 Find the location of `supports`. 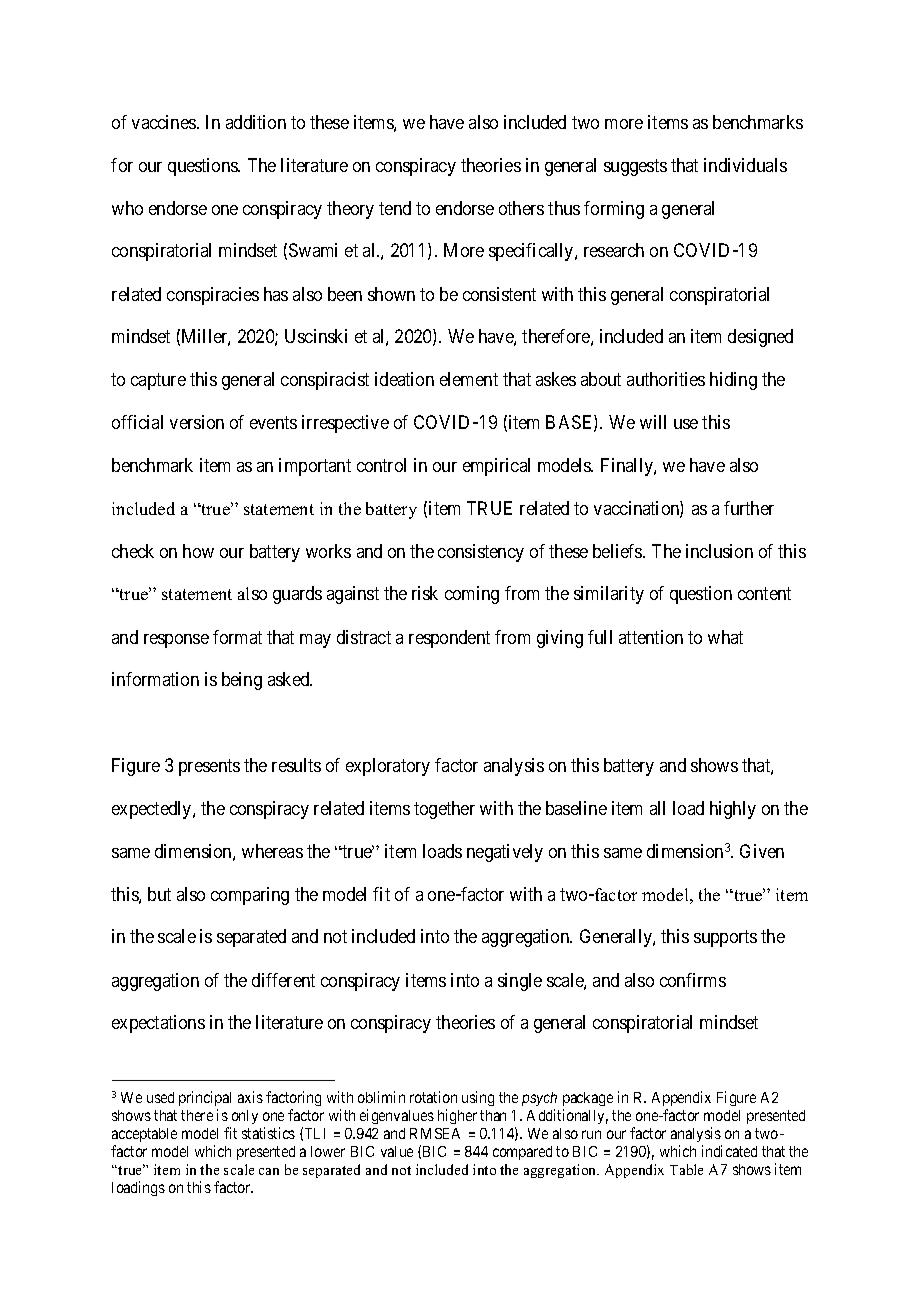

supports is located at coordinates (725, 939).
